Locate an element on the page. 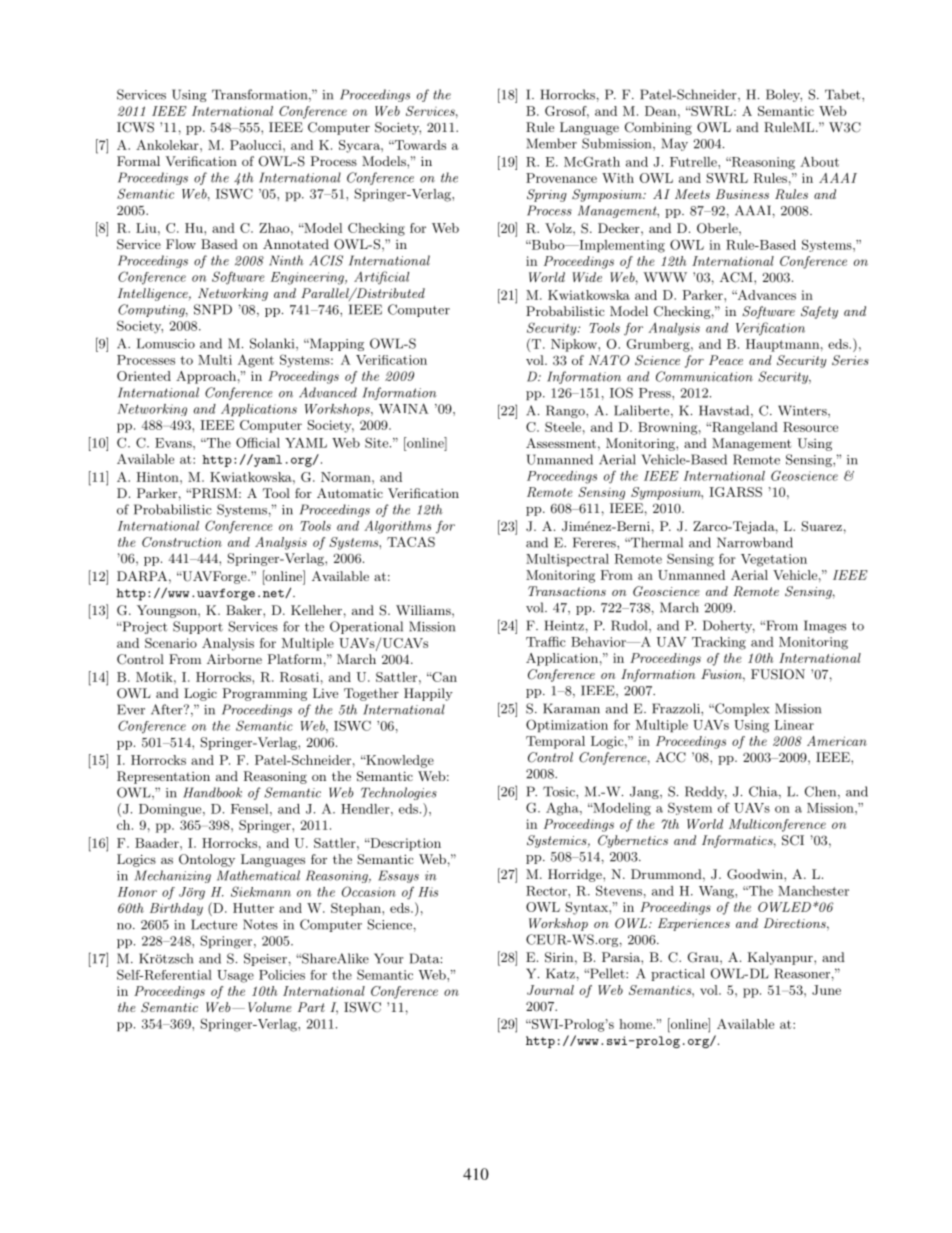 Image resolution: width=952 pixels, height=1233 pixels. Vegetation is located at coordinates (774, 560).
